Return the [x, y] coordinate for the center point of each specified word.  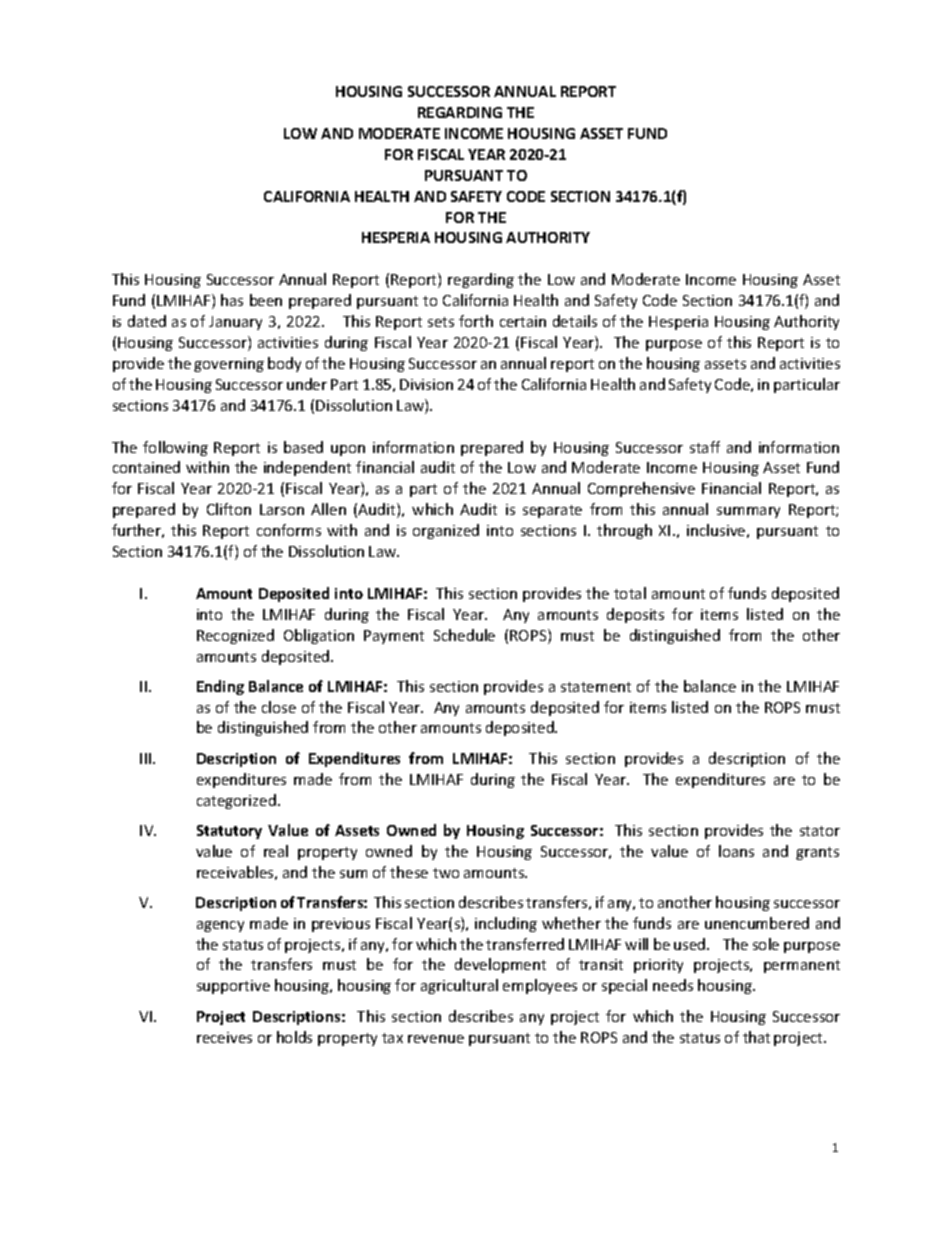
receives [224, 1037]
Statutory [229, 832]
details [575, 321]
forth [476, 321]
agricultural [459, 986]
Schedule [464, 635]
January [235, 323]
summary [748, 512]
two [446, 873]
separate [552, 511]
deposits [635, 615]
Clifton [229, 509]
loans [736, 851]
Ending [220, 687]
